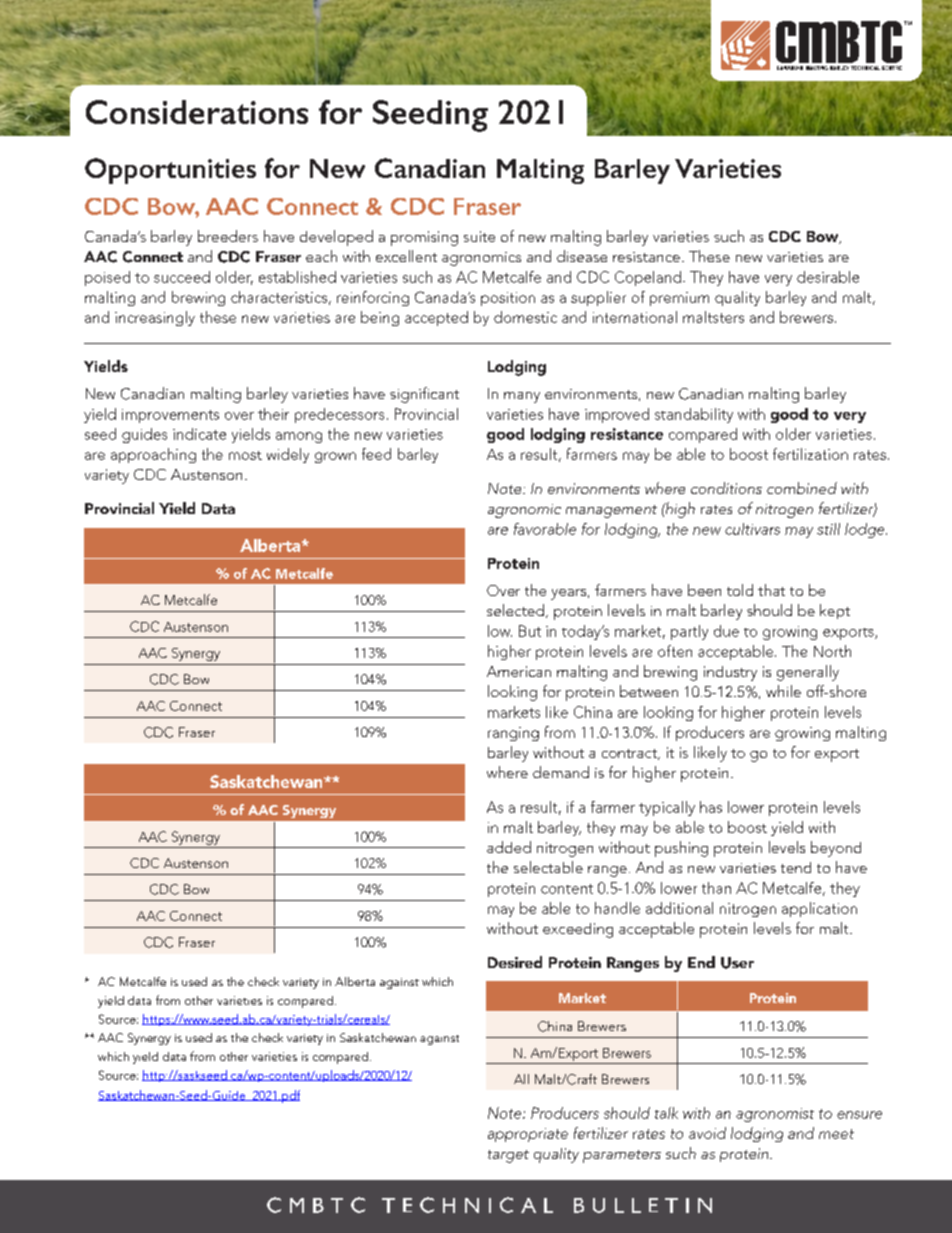  I want to click on American, so click(519, 671).
